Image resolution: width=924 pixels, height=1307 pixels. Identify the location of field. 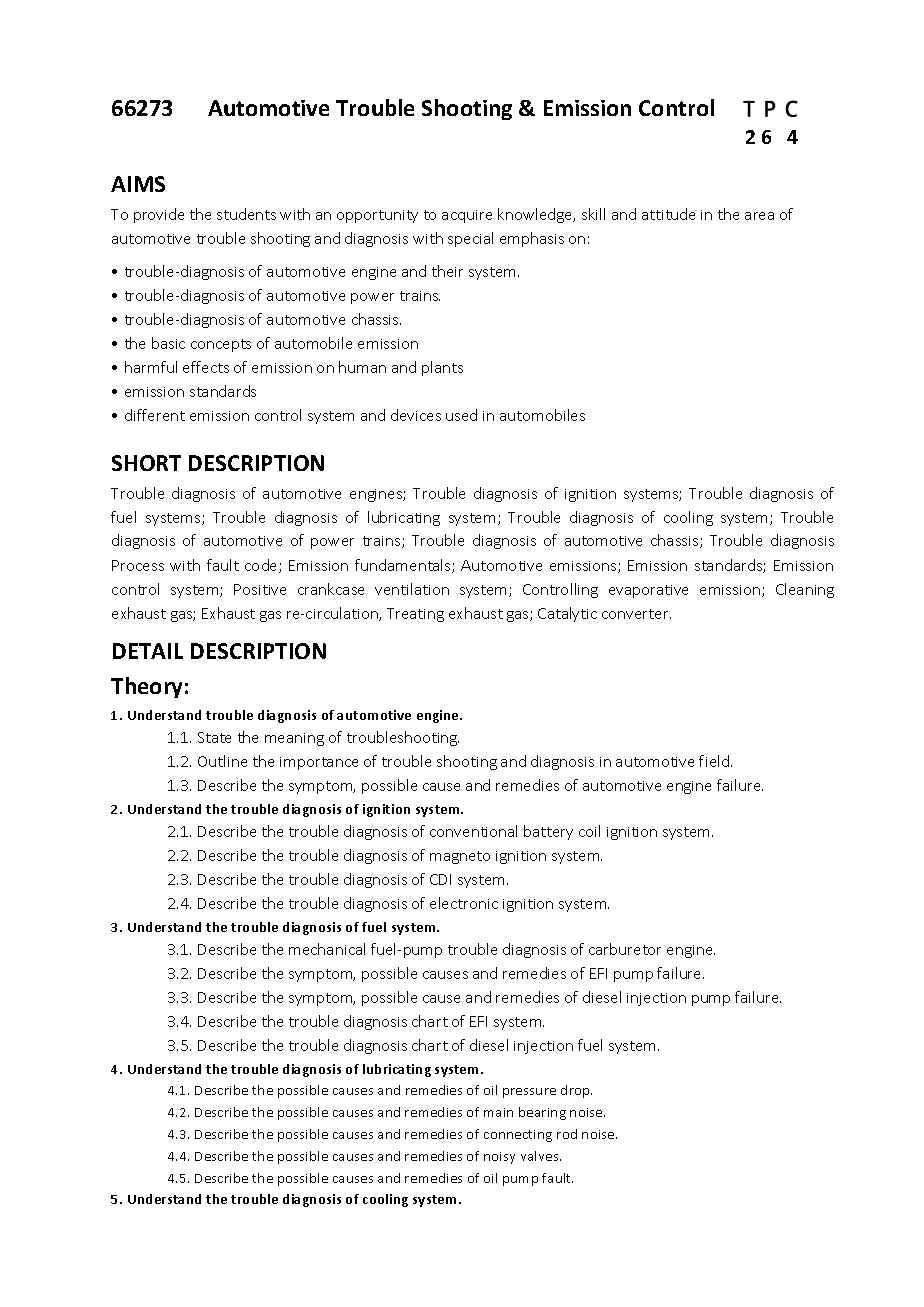
(715, 761).
